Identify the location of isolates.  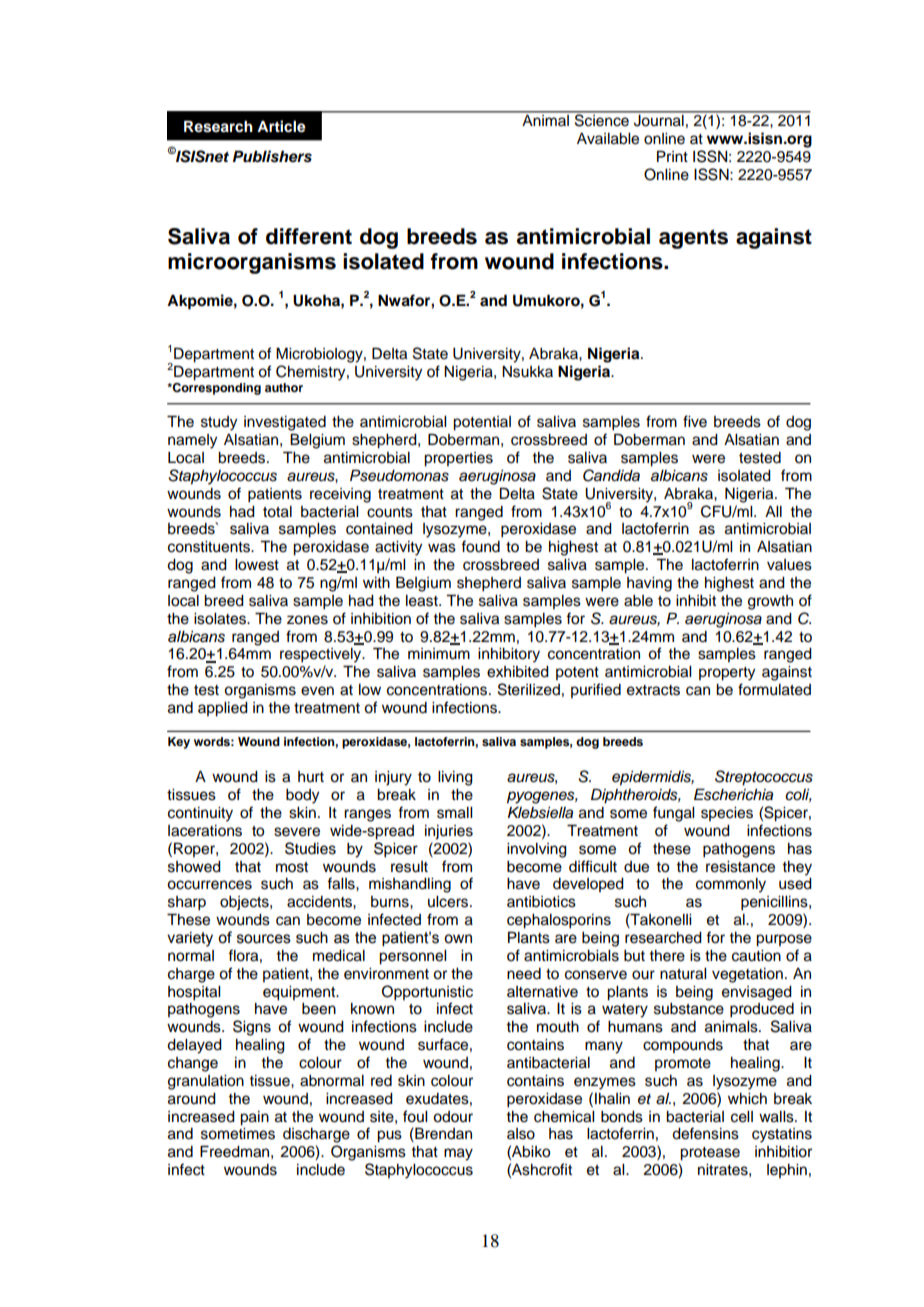
(221, 619).
